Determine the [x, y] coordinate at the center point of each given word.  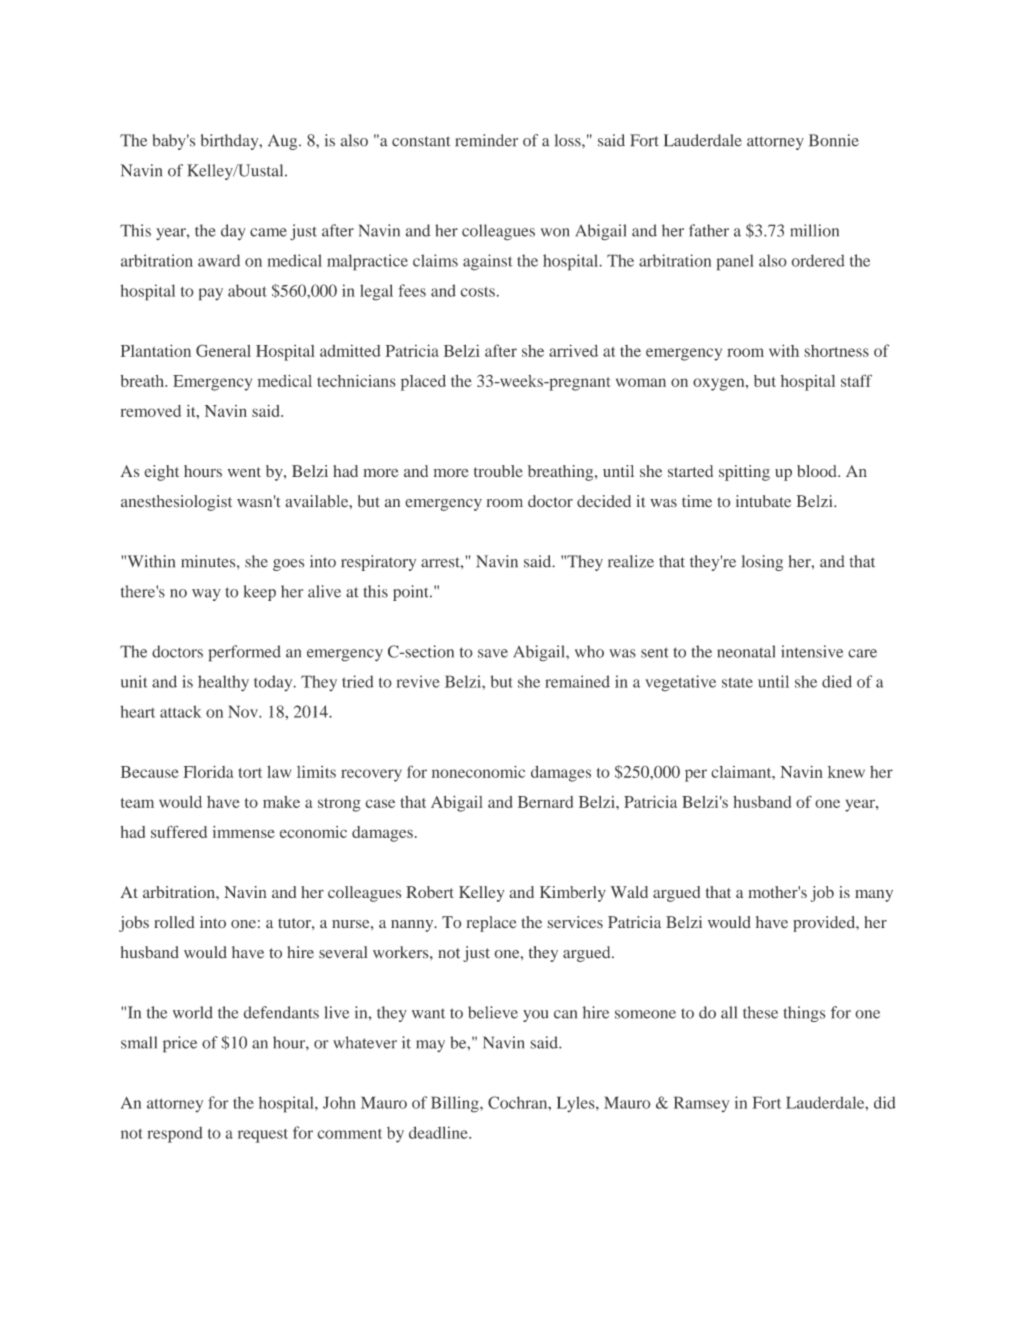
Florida [208, 771]
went [244, 472]
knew [846, 772]
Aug [284, 142]
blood [818, 471]
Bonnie [834, 140]
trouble [498, 471]
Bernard [545, 802]
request [263, 1136]
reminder [486, 140]
